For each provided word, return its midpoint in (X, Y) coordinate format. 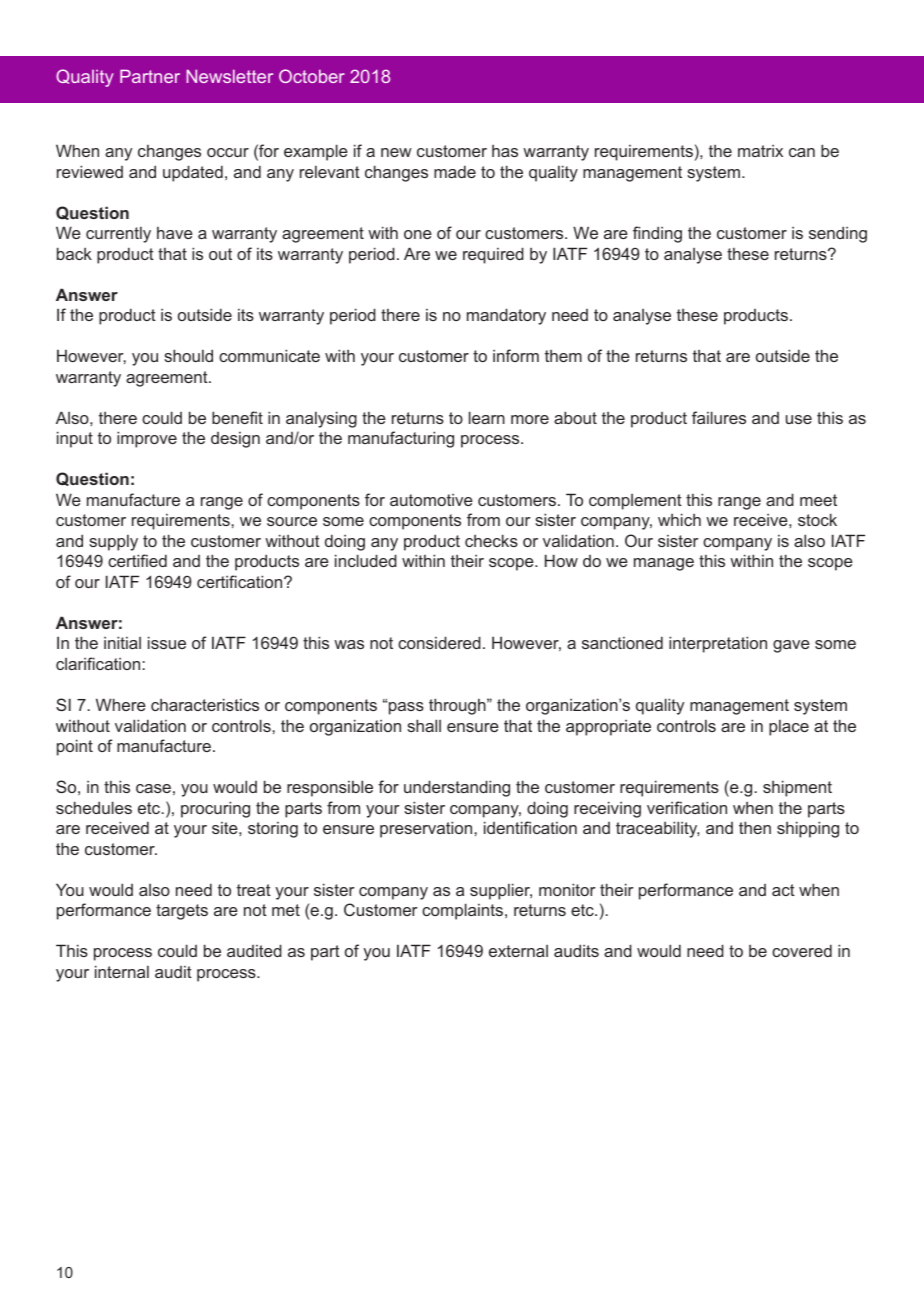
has (505, 151)
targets (182, 912)
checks (491, 540)
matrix (760, 151)
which (679, 519)
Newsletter (229, 76)
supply (113, 543)
